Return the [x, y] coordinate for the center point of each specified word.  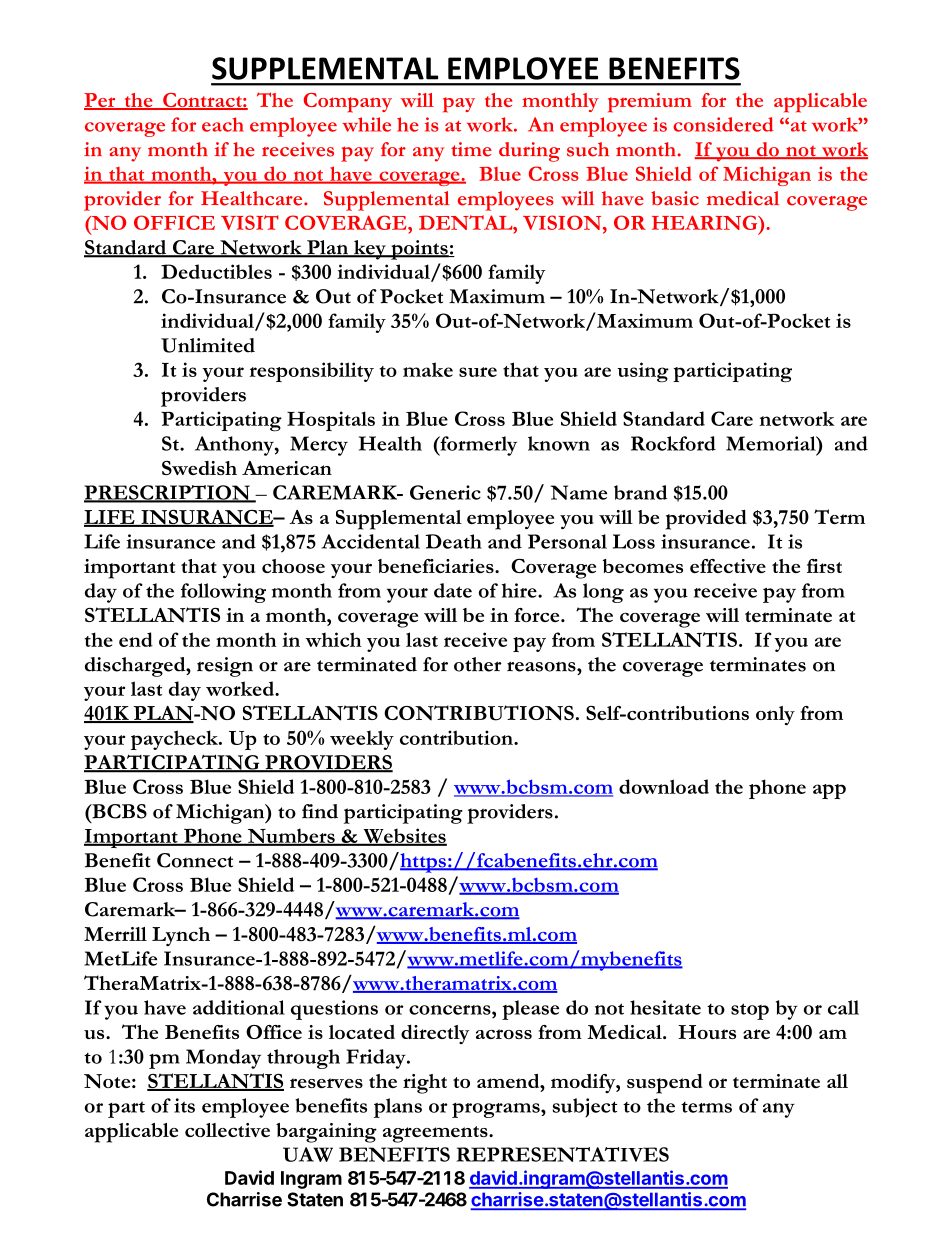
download [664, 786]
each [223, 124]
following [223, 593]
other [478, 664]
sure [478, 372]
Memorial [772, 443]
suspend [665, 1084]
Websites [404, 837]
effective [728, 566]
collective [227, 1130]
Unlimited [208, 345]
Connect [195, 860]
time [471, 149]
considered [723, 124]
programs [497, 1110]
